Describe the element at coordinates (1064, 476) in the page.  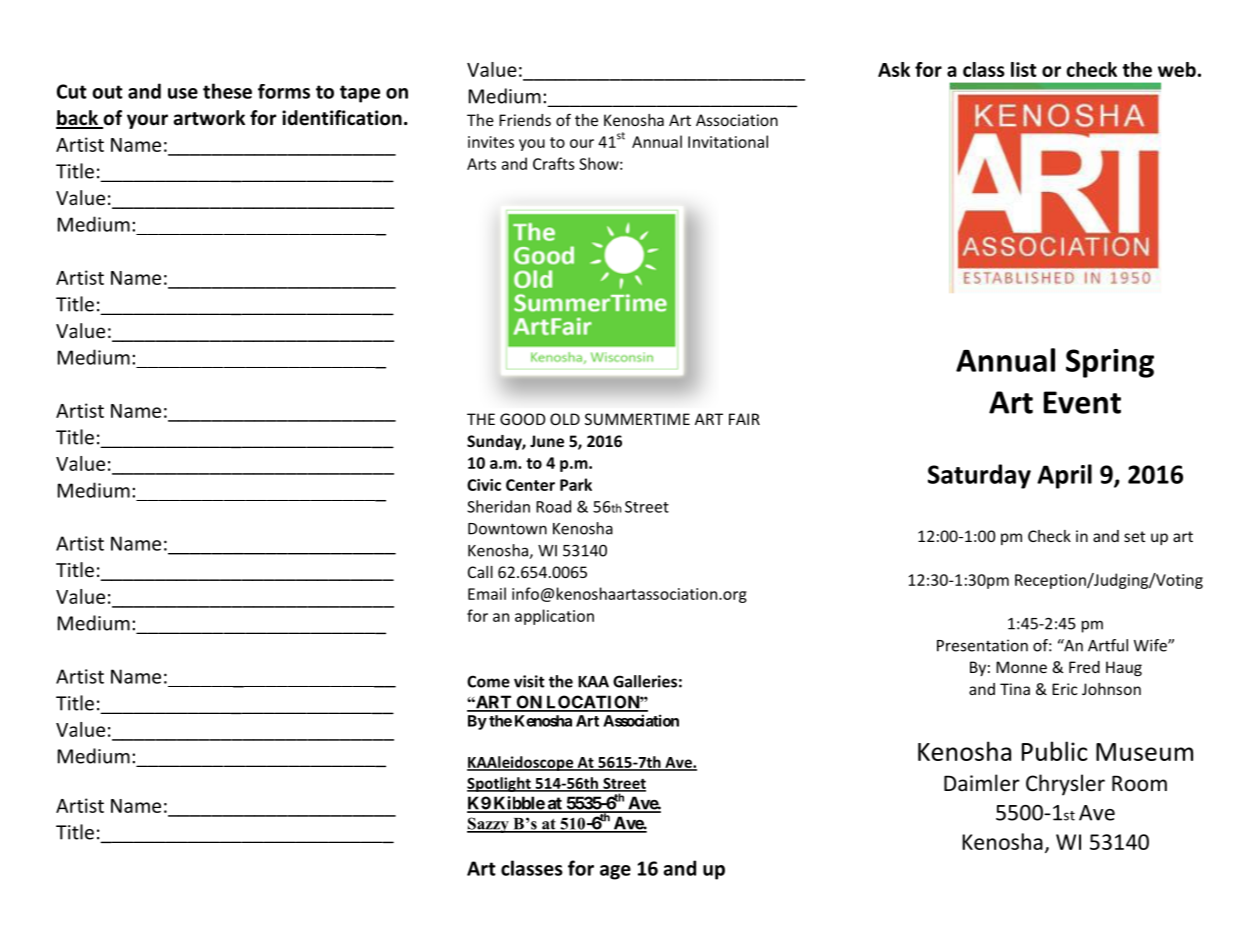
I see `April` at that location.
